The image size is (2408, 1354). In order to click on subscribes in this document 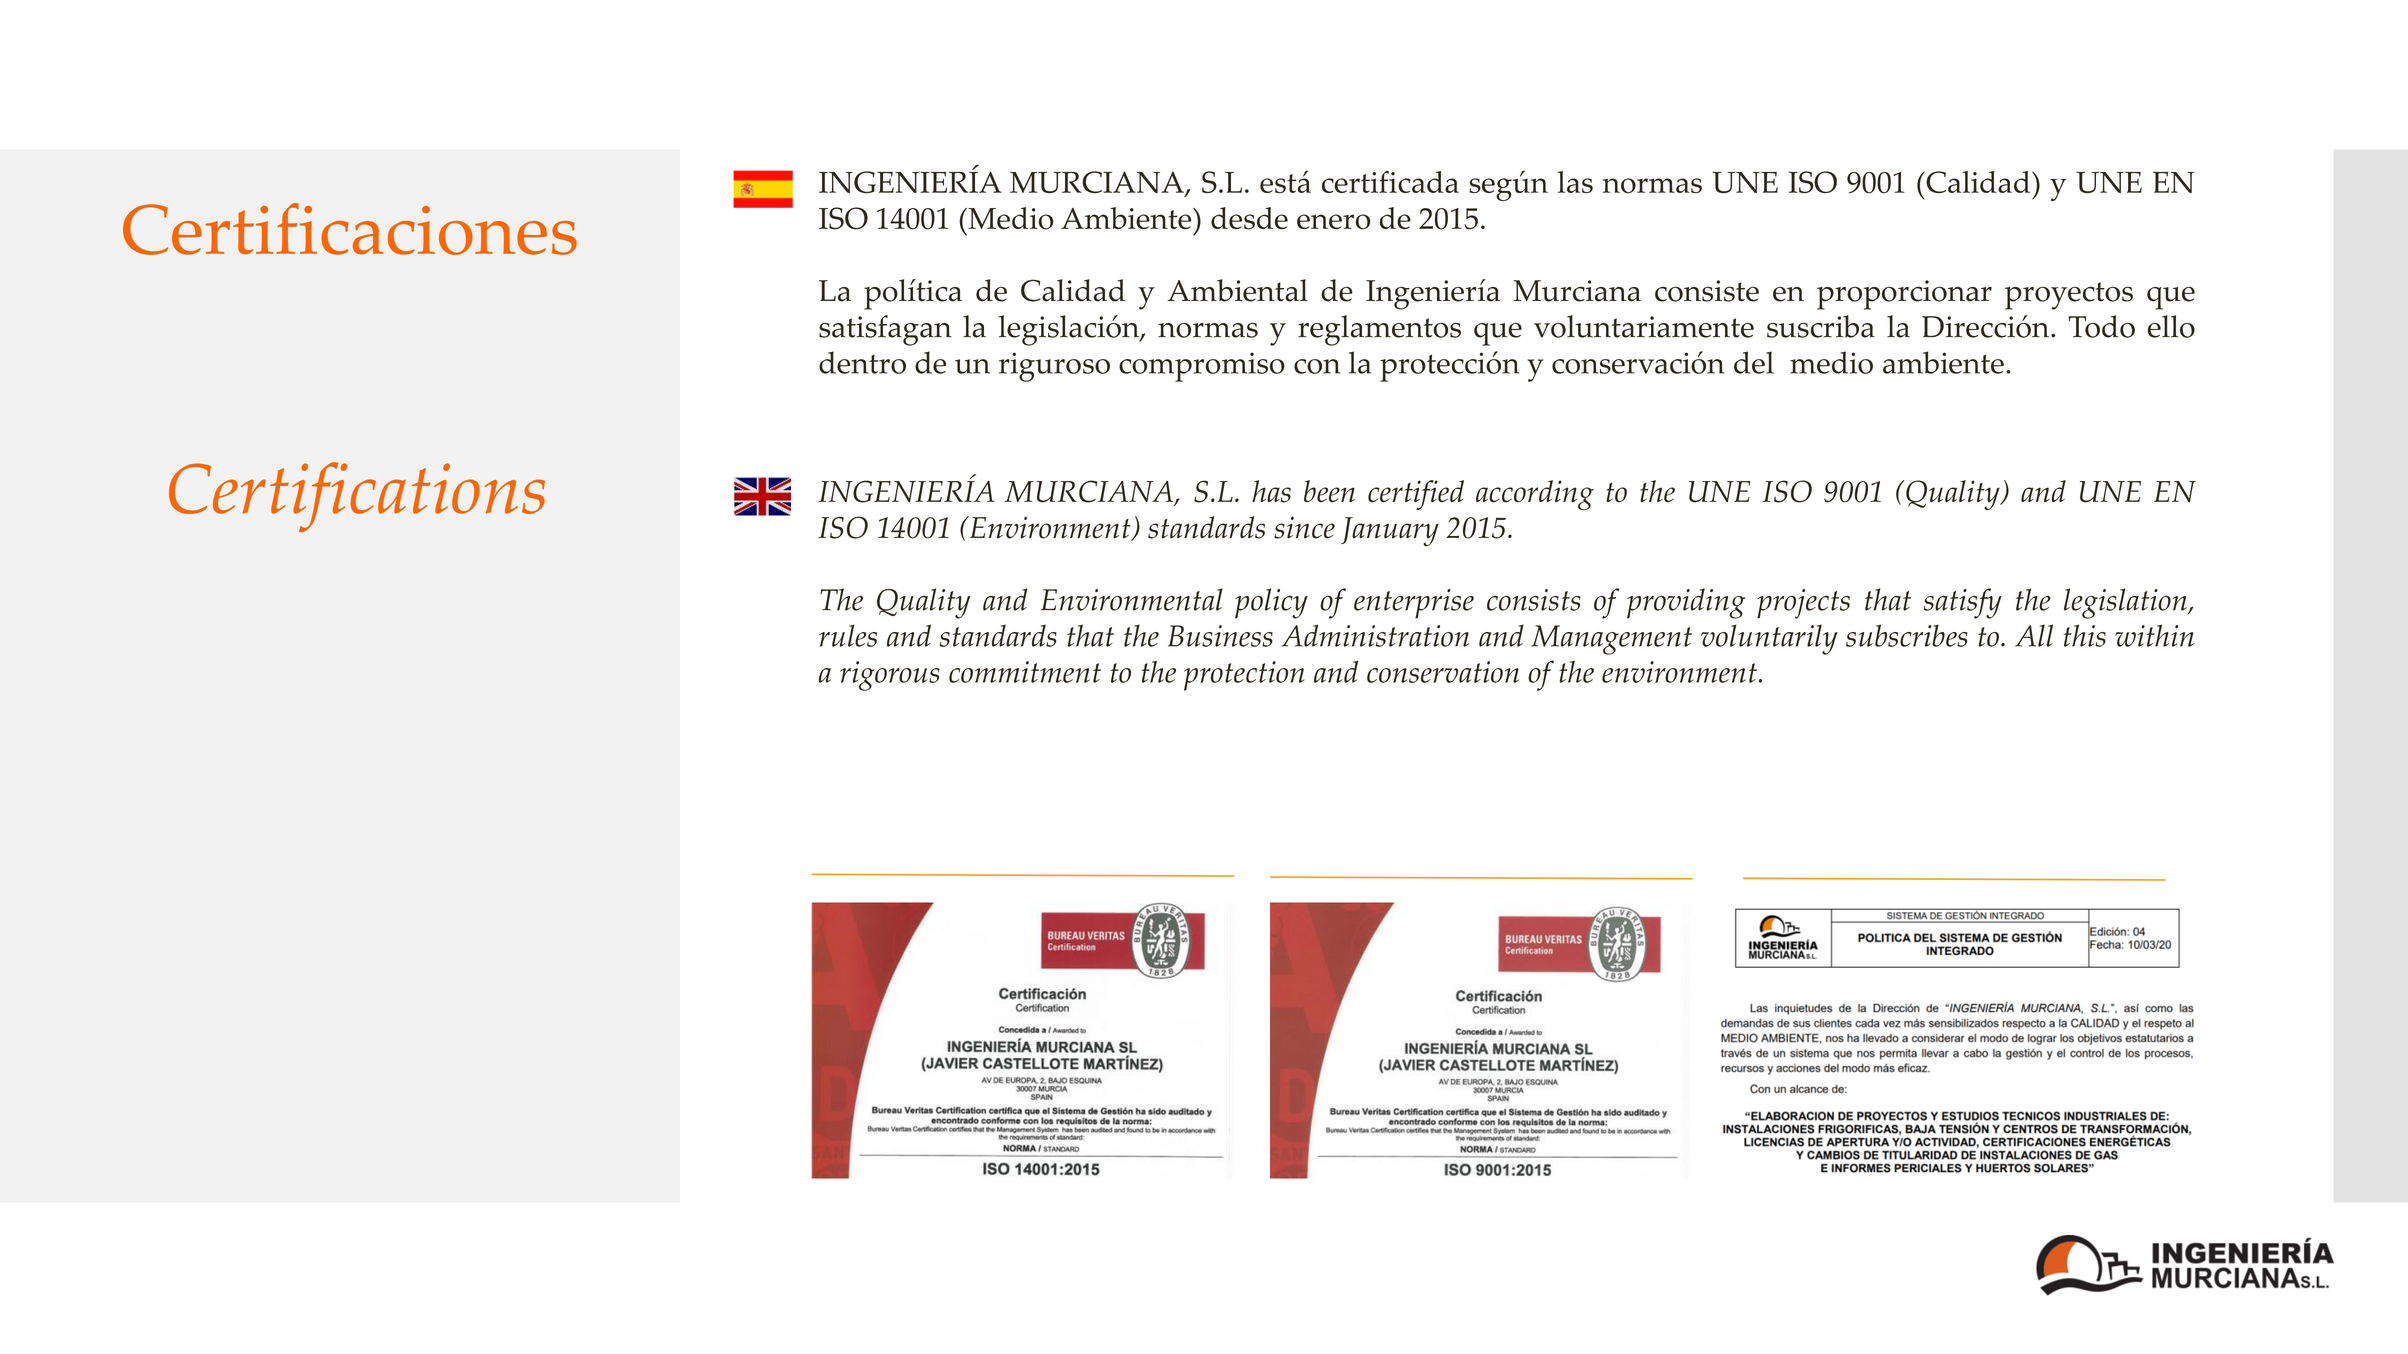, I will do `click(1907, 635)`.
